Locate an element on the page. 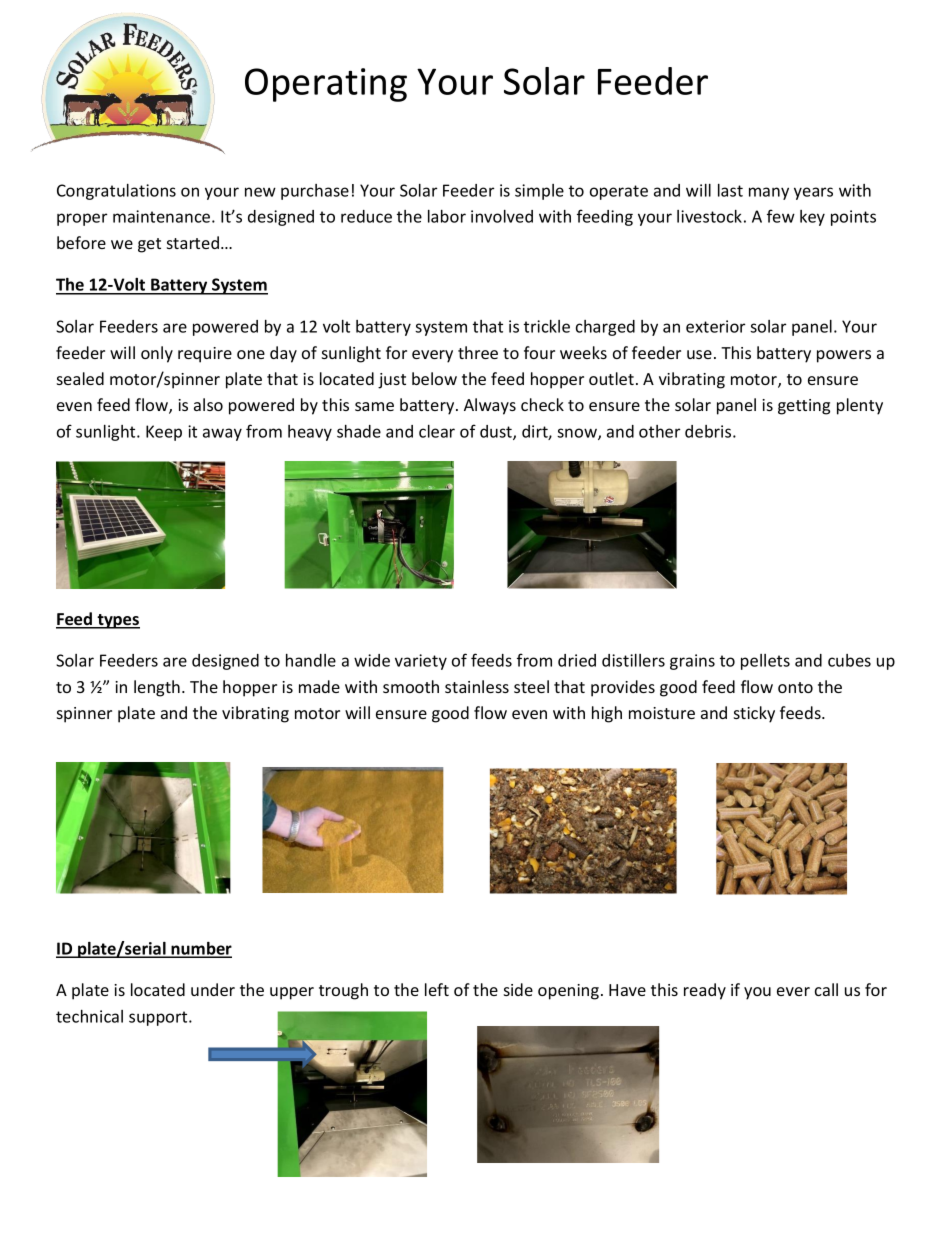 The width and height of the document is (952, 1233). variety is located at coordinates (421, 662).
